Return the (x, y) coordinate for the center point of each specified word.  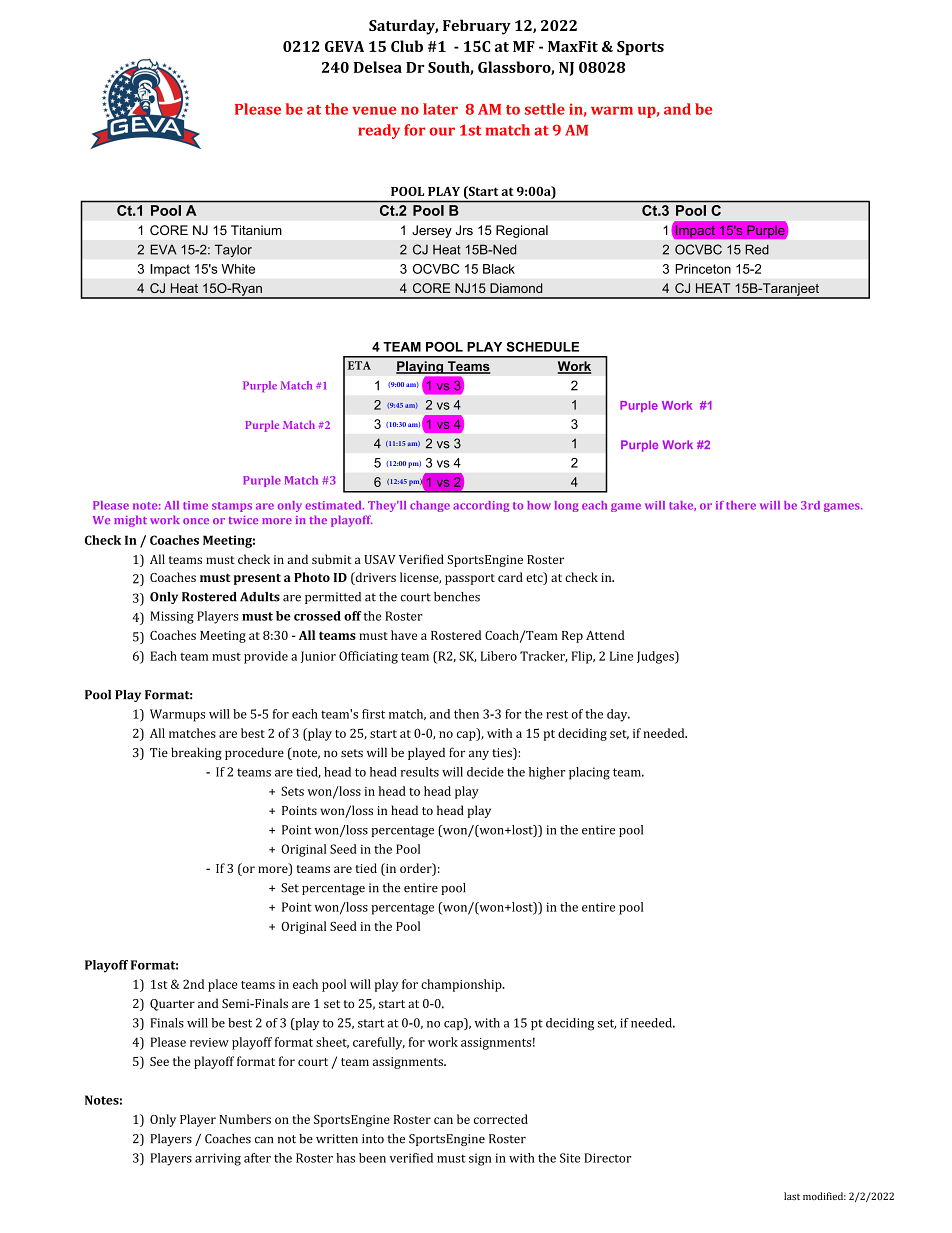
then (466, 714)
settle (545, 109)
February (477, 27)
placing (589, 773)
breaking (196, 753)
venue (374, 110)
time (195, 505)
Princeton (703, 269)
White (238, 269)
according (481, 506)
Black (499, 269)
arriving (218, 1159)
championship (462, 985)
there (741, 505)
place (222, 985)
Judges (656, 657)
